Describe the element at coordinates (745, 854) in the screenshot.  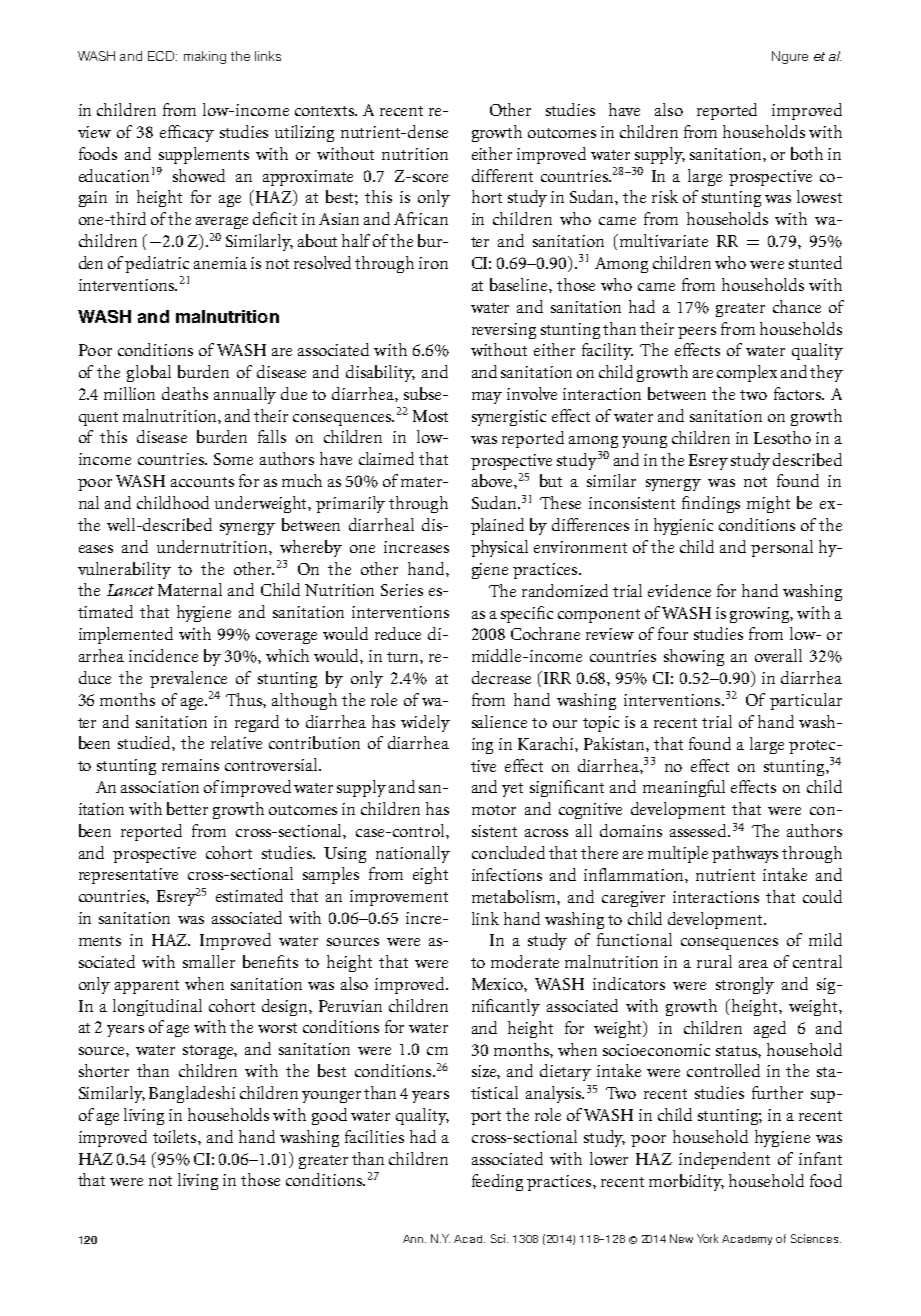
I see `pathways` at that location.
